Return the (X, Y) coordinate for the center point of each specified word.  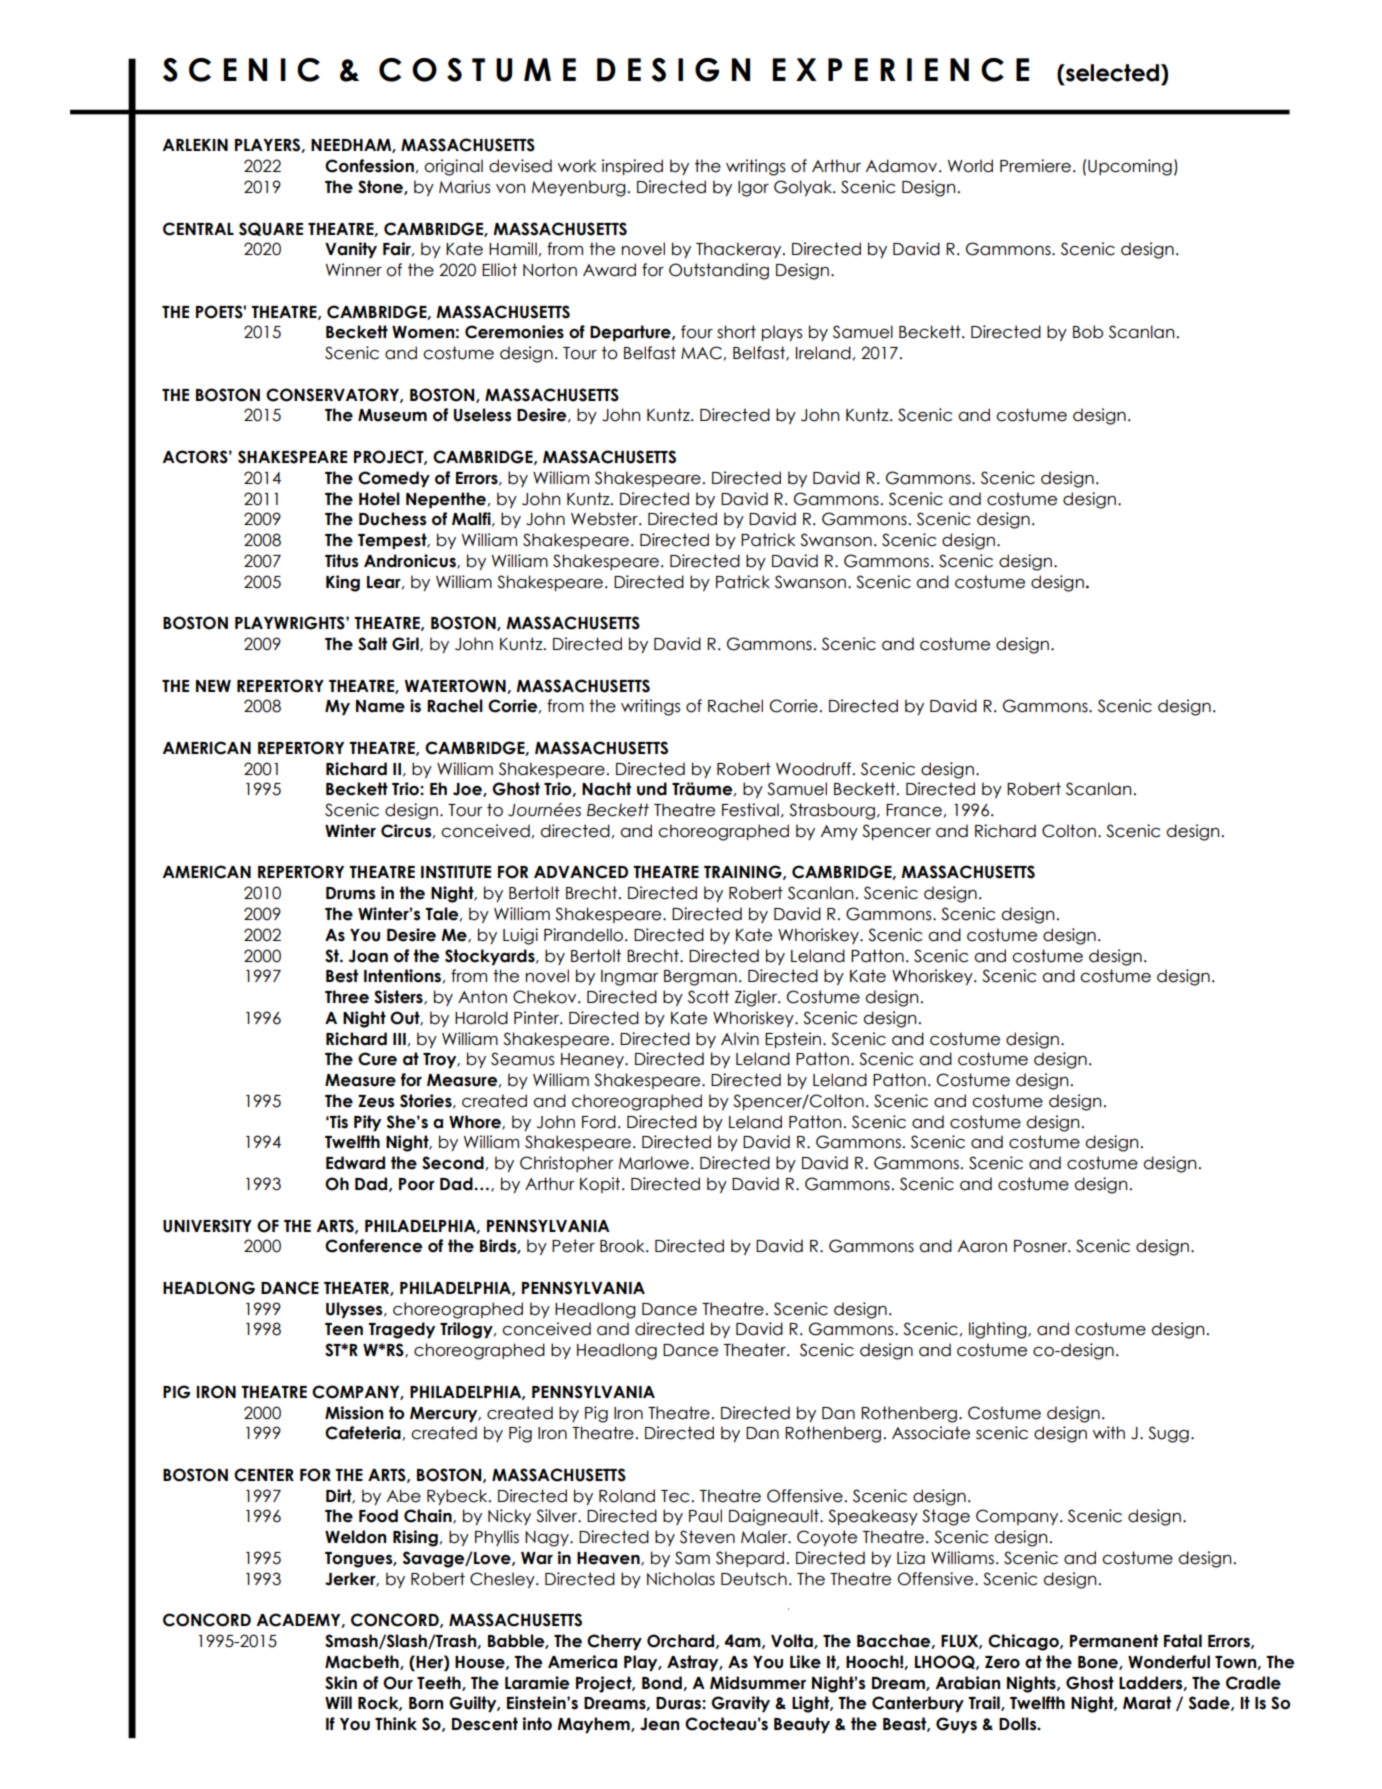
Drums (351, 893)
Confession (369, 166)
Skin (341, 1683)
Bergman (700, 978)
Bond (663, 1683)
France (914, 810)
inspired (632, 167)
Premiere (1035, 166)
